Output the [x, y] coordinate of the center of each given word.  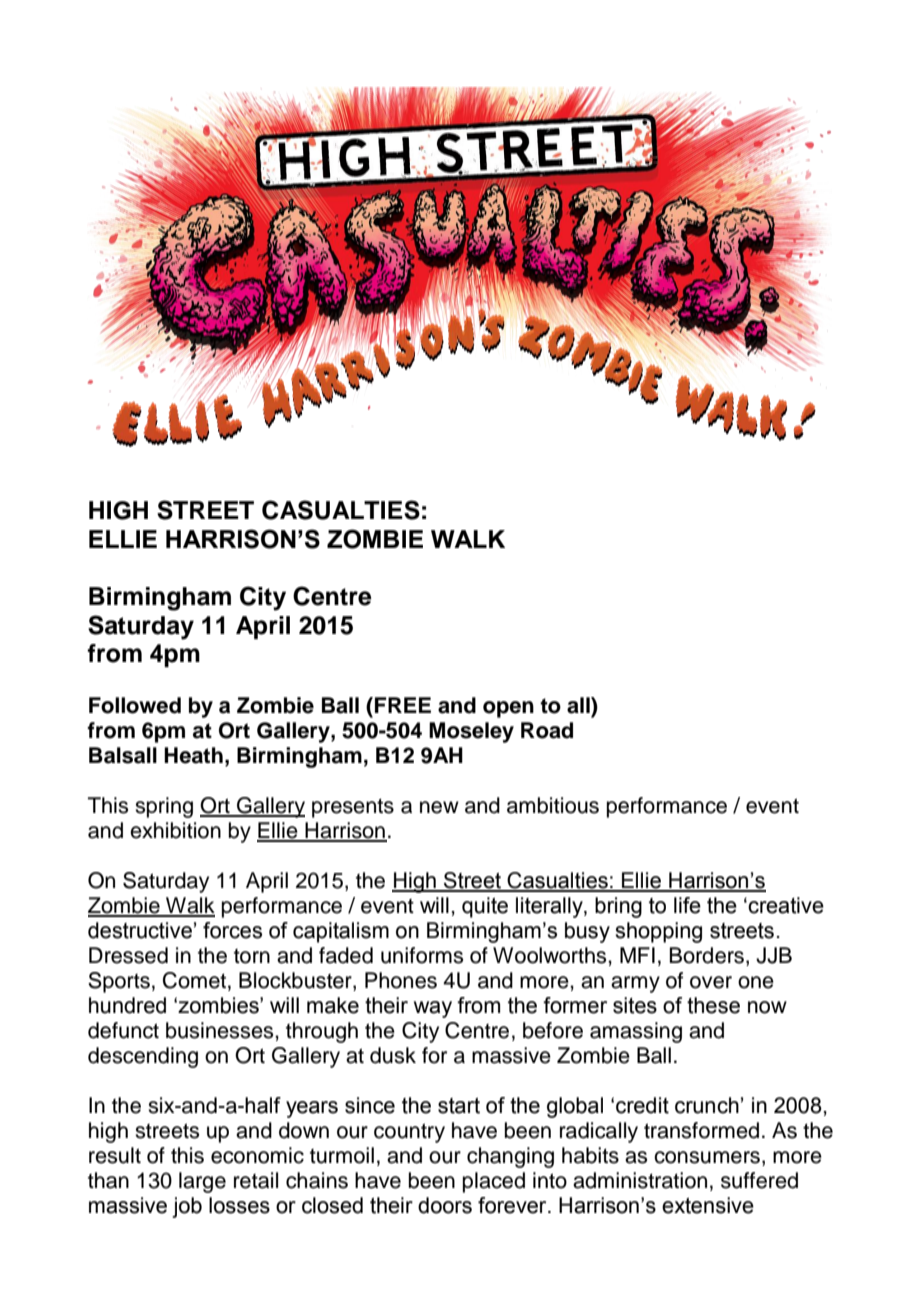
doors [445, 1205]
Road [547, 730]
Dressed [128, 955]
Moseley [471, 732]
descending [143, 1057]
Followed [135, 705]
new [439, 807]
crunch [707, 1105]
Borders [707, 955]
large [202, 1182]
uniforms [422, 955]
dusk [393, 1055]
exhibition [175, 830]
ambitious [553, 805]
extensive [708, 1205]
